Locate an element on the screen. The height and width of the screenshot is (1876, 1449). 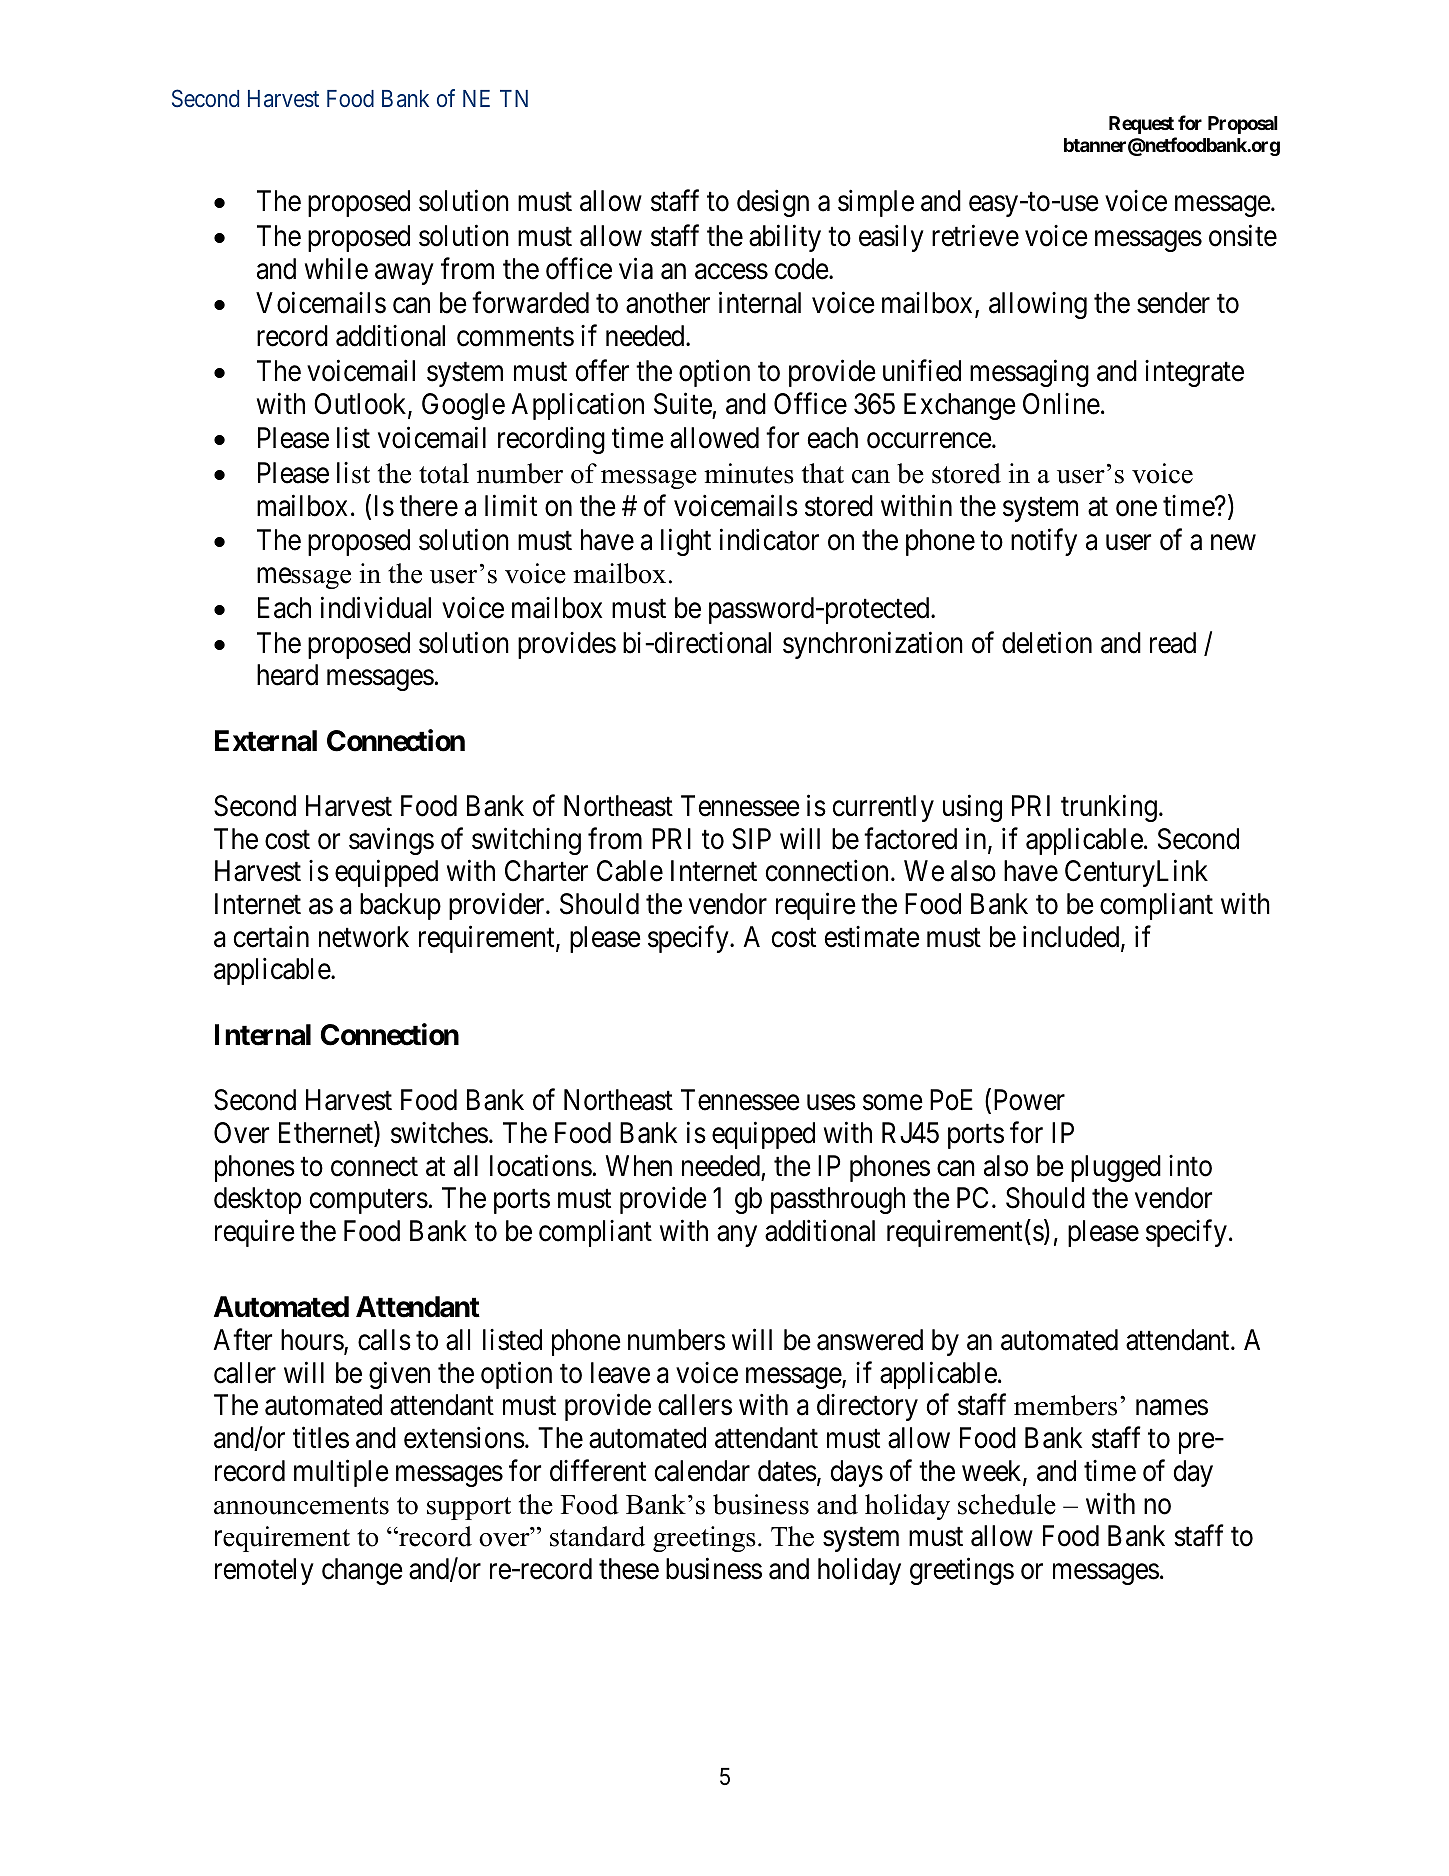
any is located at coordinates (737, 1236).
